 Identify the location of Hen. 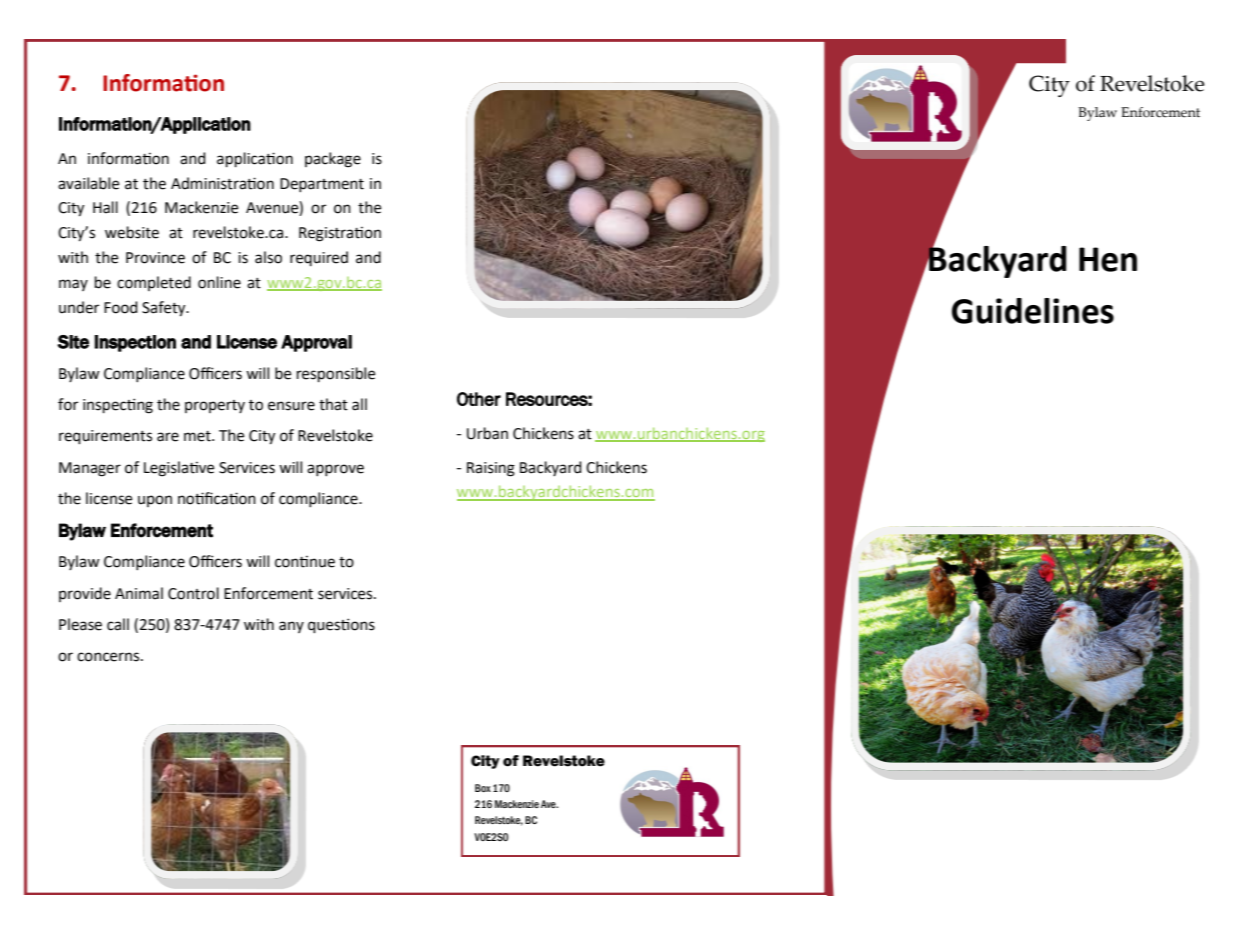
(1108, 259).
